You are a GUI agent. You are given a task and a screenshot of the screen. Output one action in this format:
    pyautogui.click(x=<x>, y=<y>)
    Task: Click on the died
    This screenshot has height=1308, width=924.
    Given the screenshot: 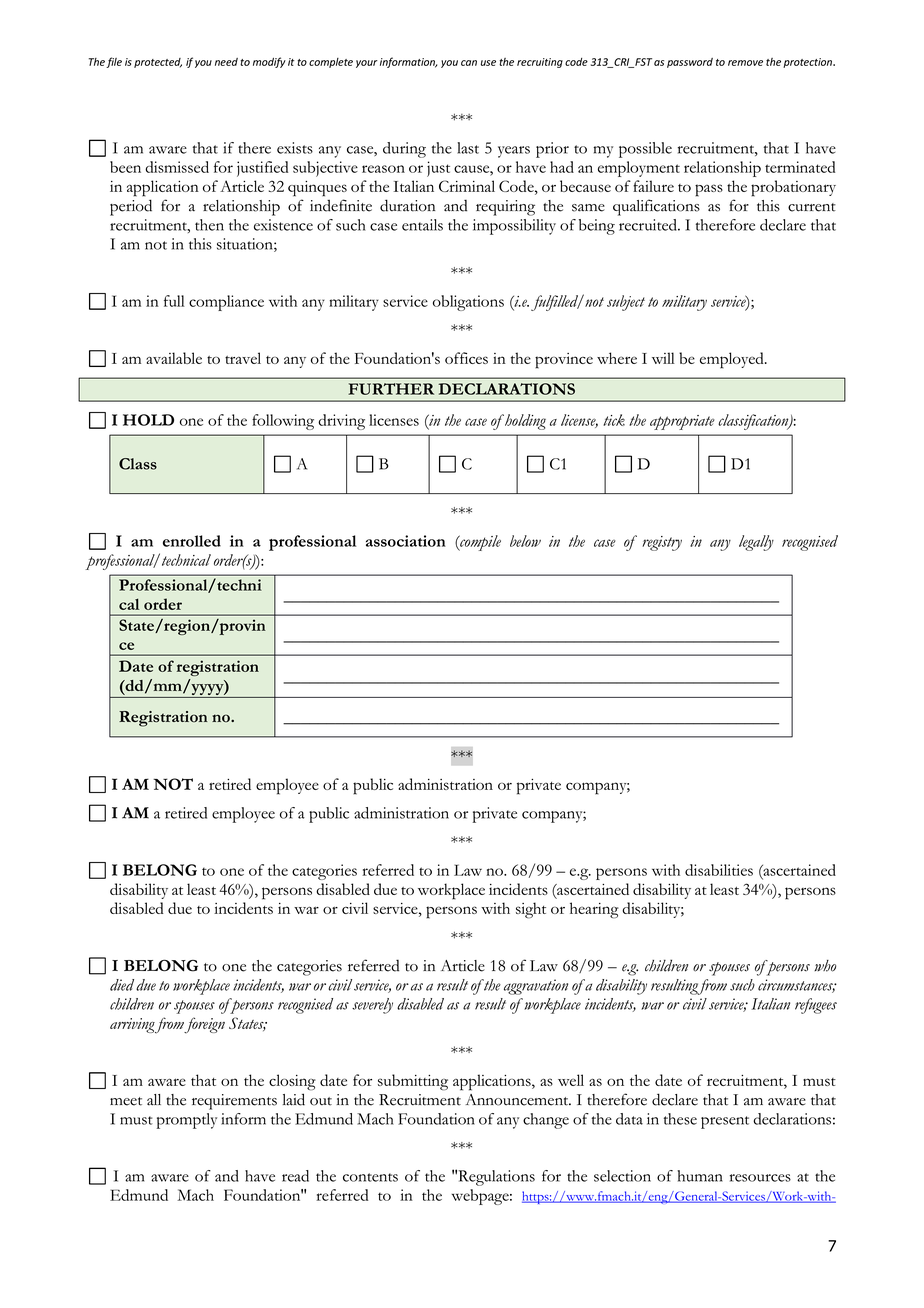 What is the action you would take?
    pyautogui.click(x=122, y=985)
